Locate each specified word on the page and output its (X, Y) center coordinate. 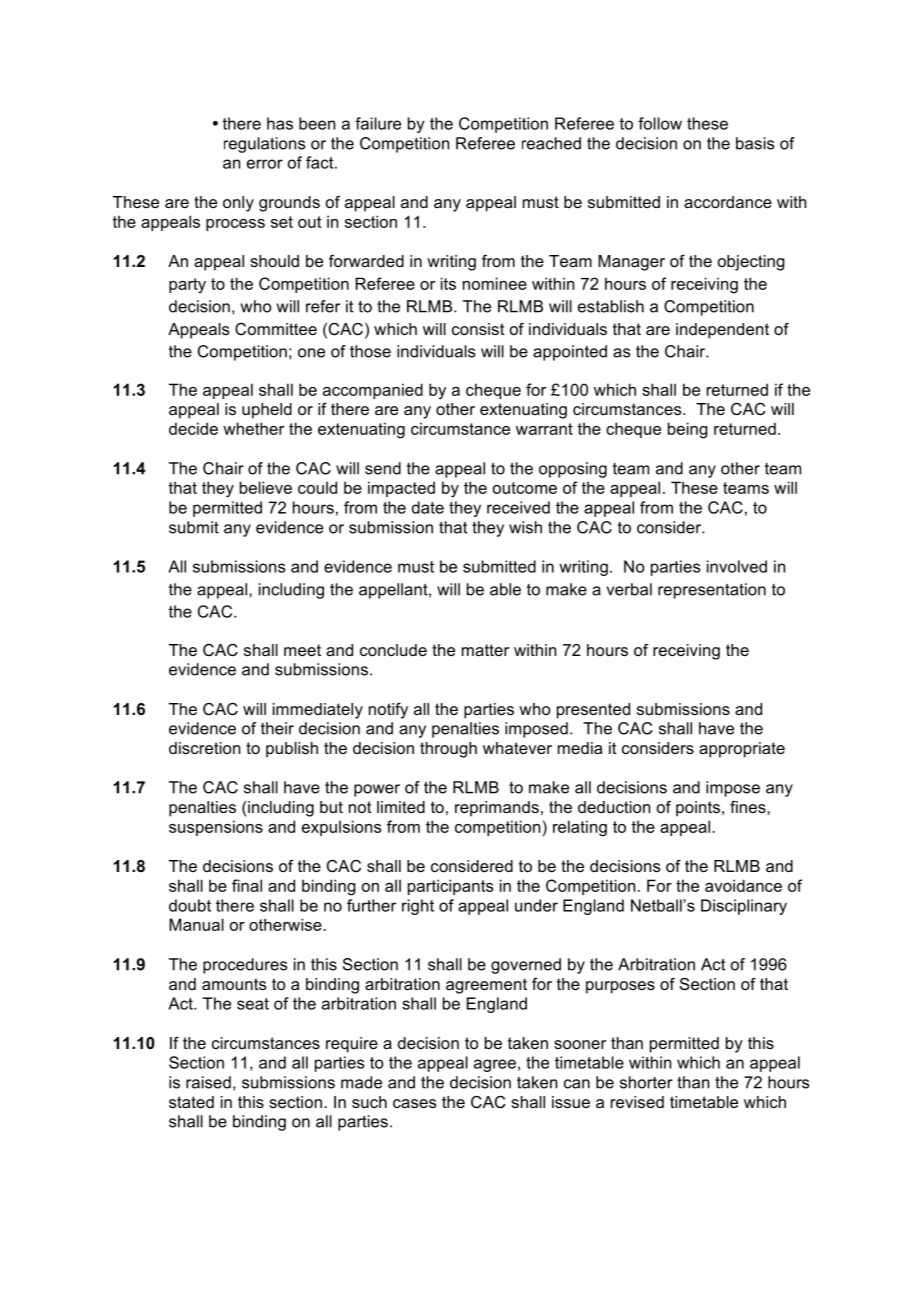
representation (712, 591)
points (698, 809)
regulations (265, 145)
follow (660, 123)
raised (208, 1082)
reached (551, 143)
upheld (267, 411)
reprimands (497, 809)
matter (485, 650)
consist (478, 329)
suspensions (216, 828)
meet (302, 650)
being (688, 430)
